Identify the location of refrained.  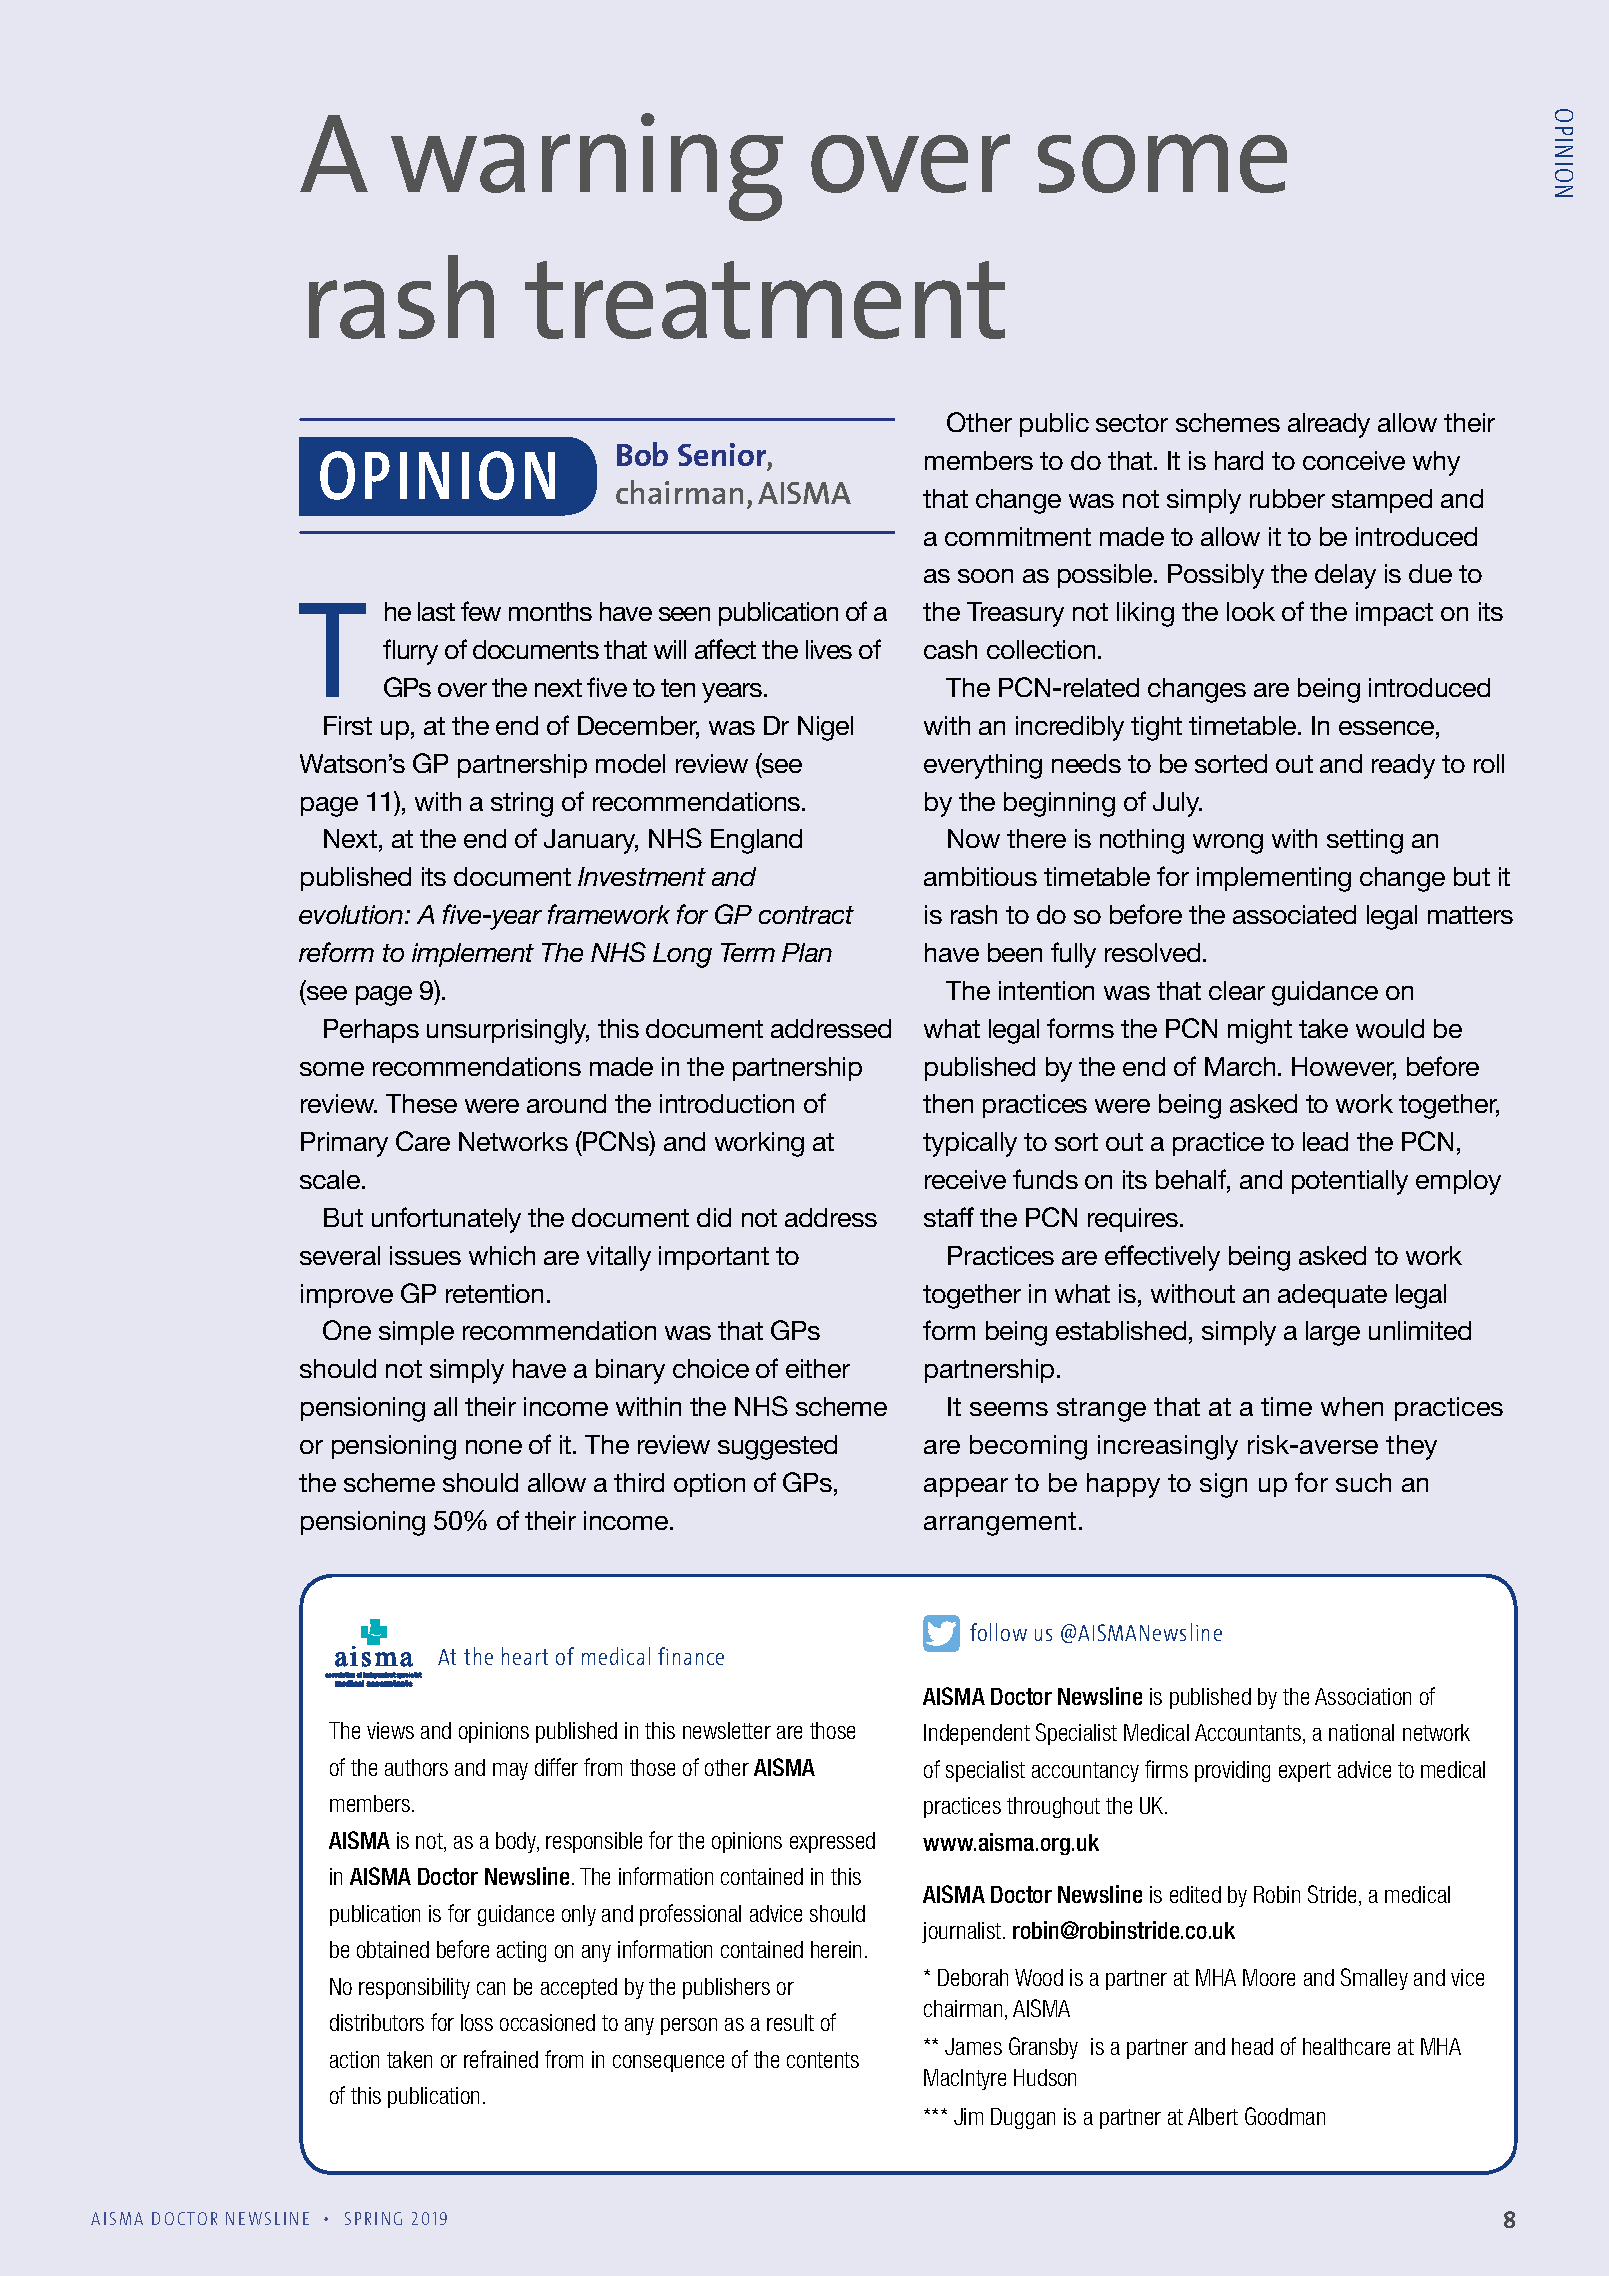
(501, 2059).
